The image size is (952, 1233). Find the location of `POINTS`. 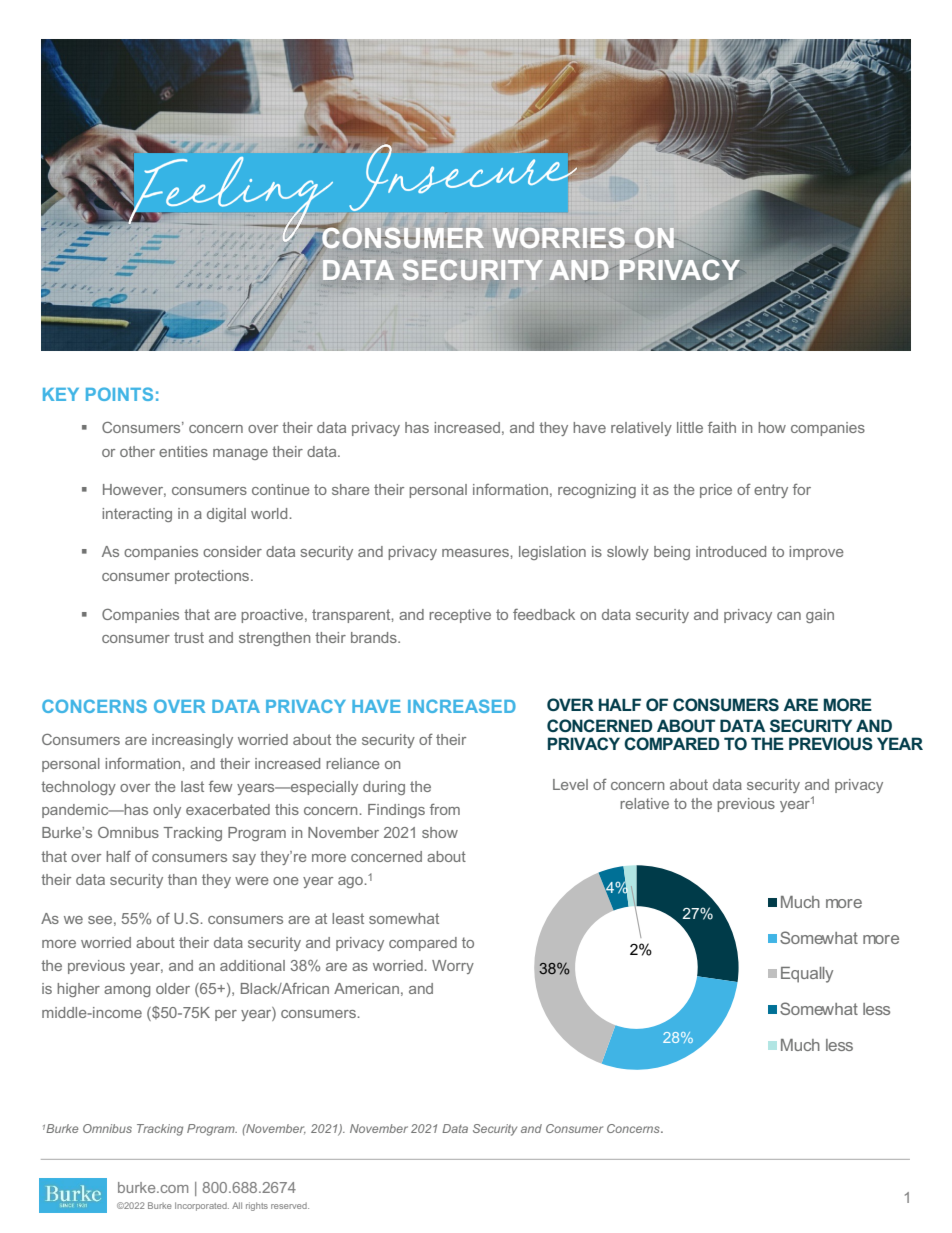

POINTS is located at coordinates (119, 394).
